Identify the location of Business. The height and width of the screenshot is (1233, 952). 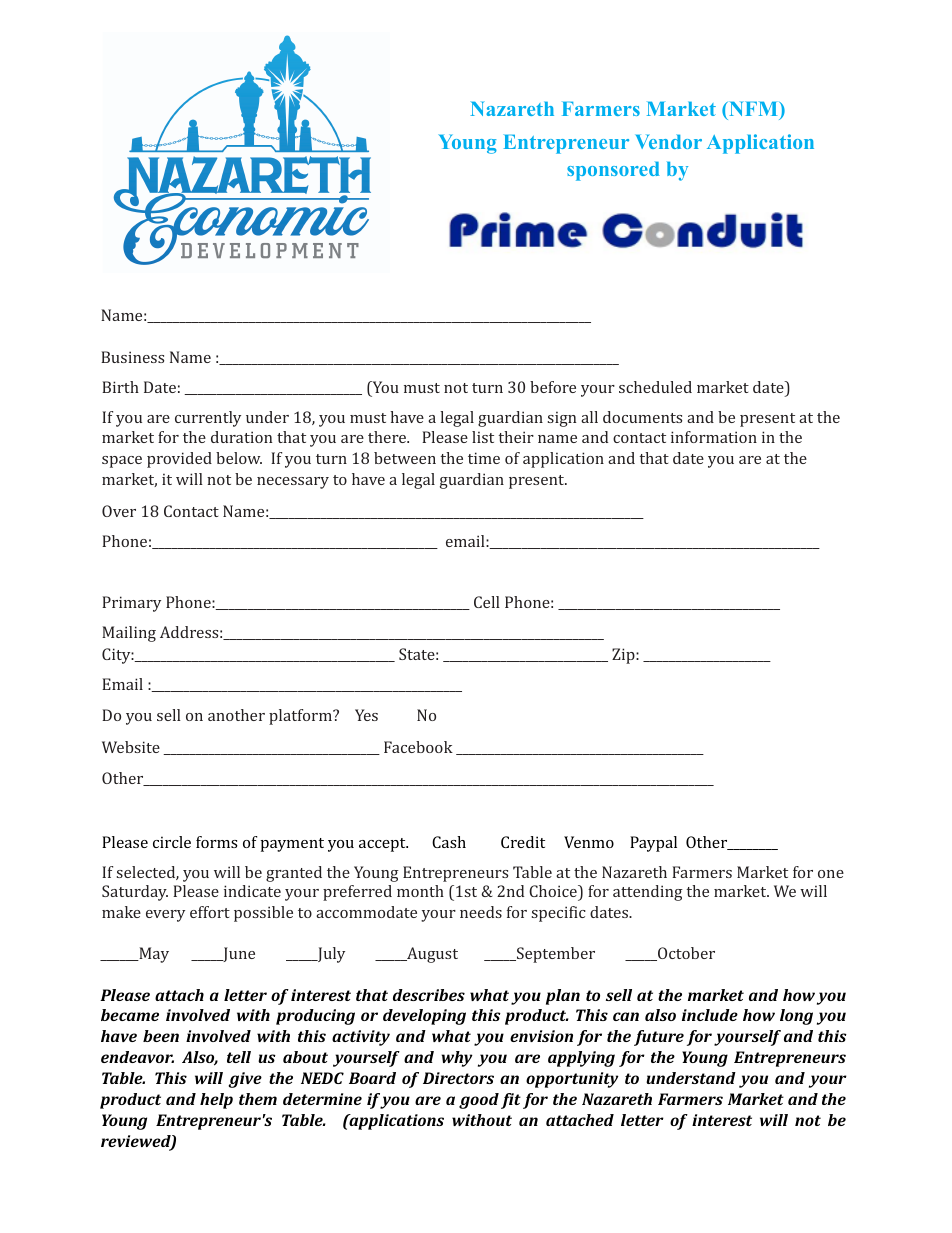
(132, 357).
